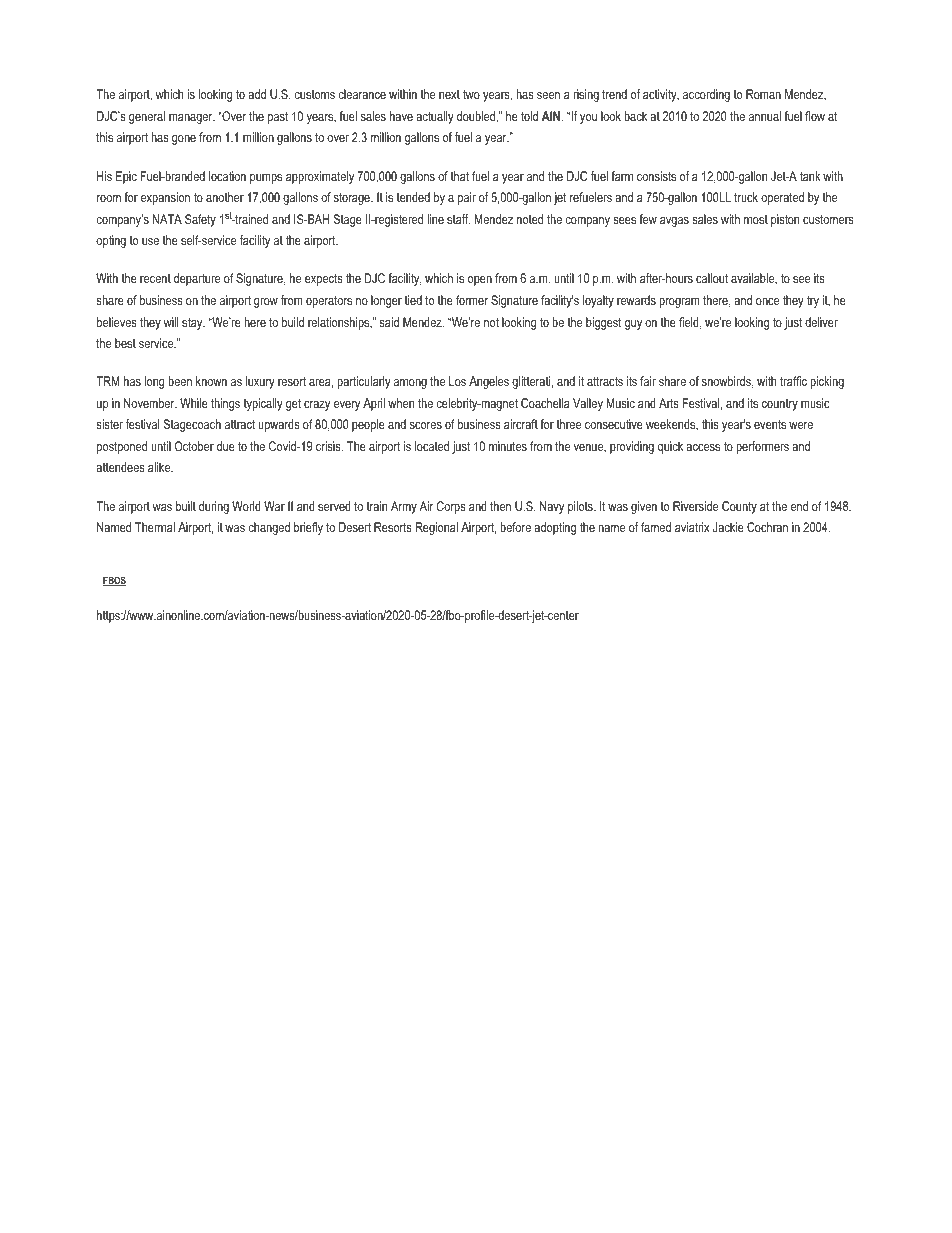 The height and width of the screenshot is (1233, 952). Describe the element at coordinates (193, 324) in the screenshot. I see `stay` at that location.
